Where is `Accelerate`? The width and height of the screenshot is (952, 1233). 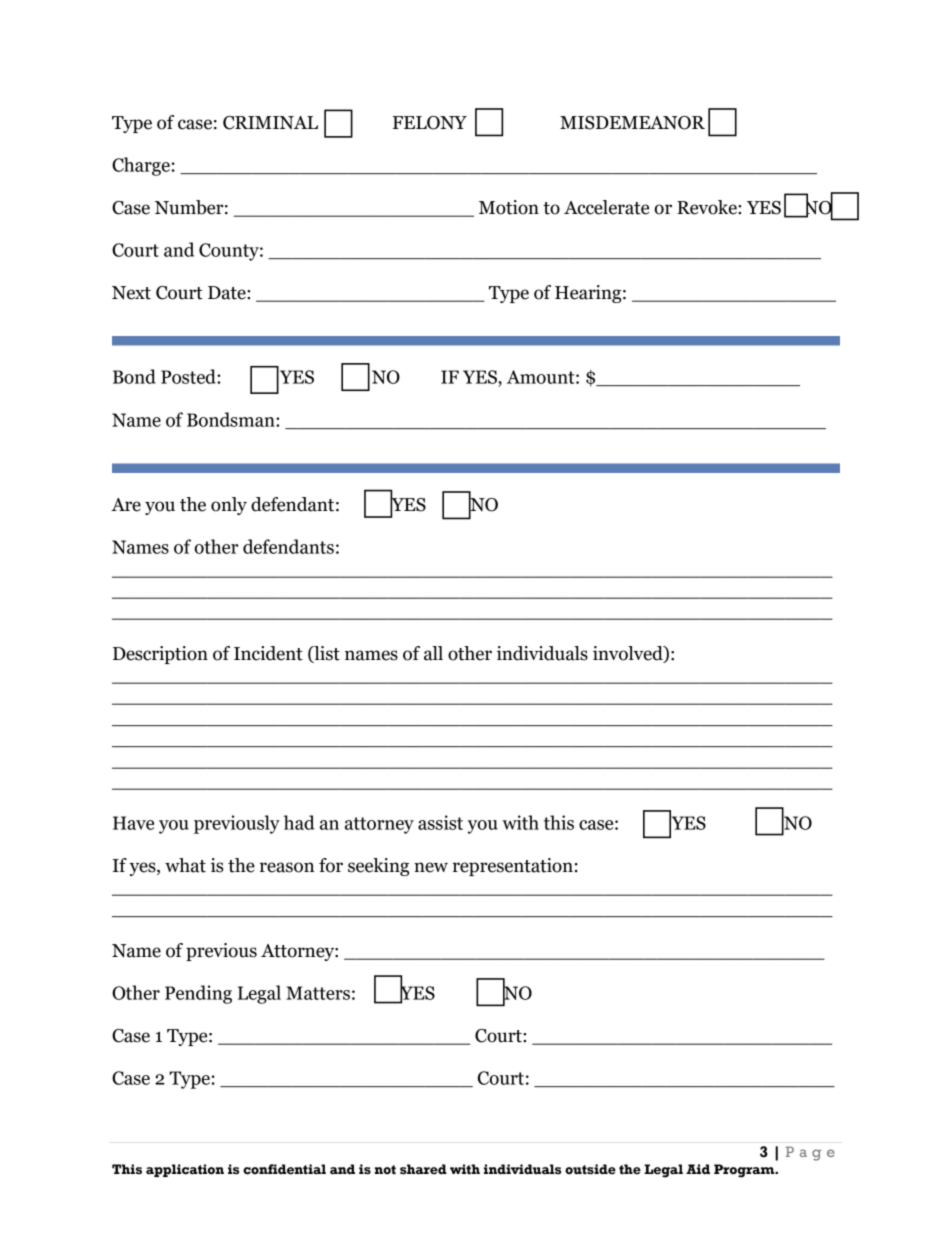
Accelerate is located at coordinates (606, 207).
